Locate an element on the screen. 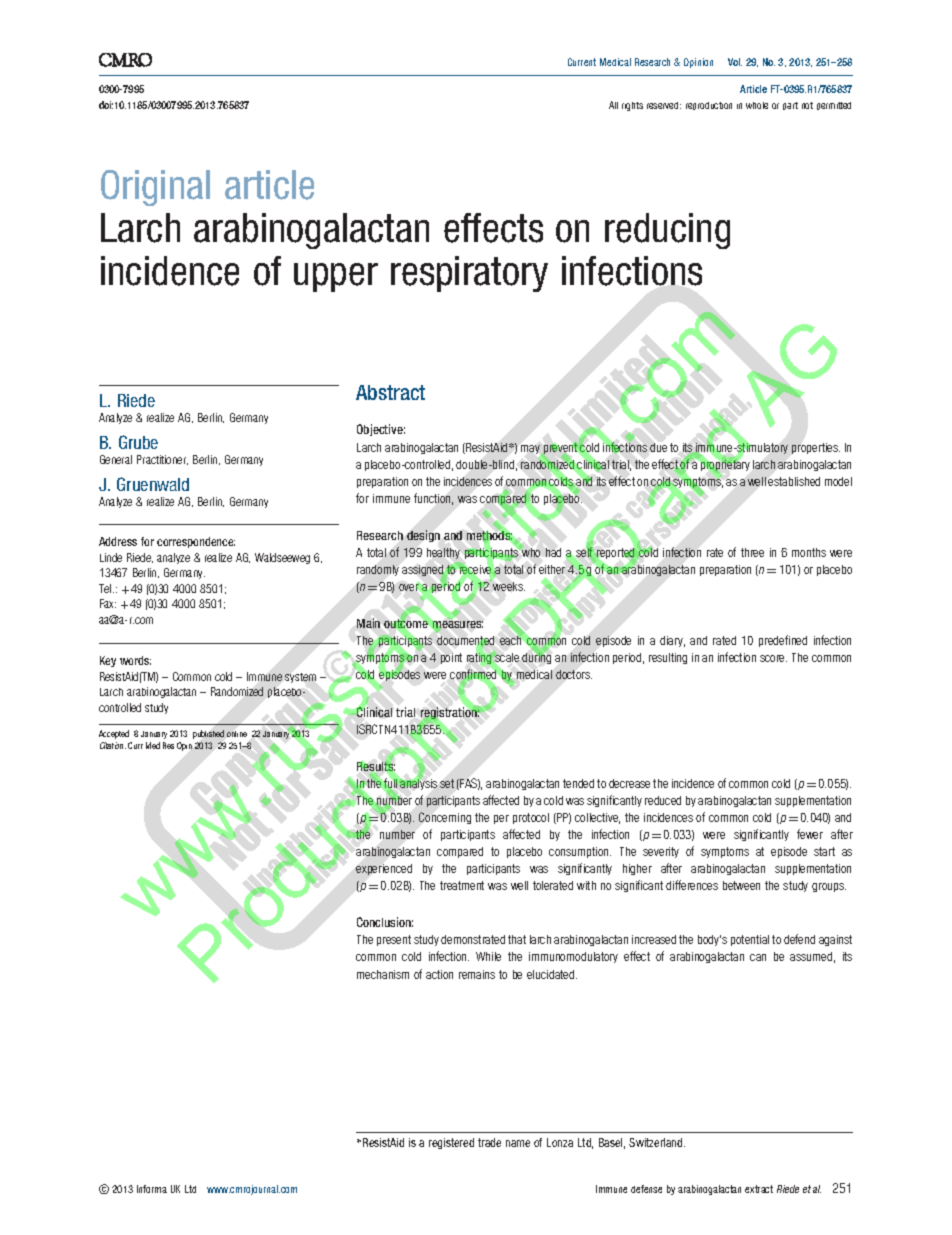  registered is located at coordinates (451, 1143).
